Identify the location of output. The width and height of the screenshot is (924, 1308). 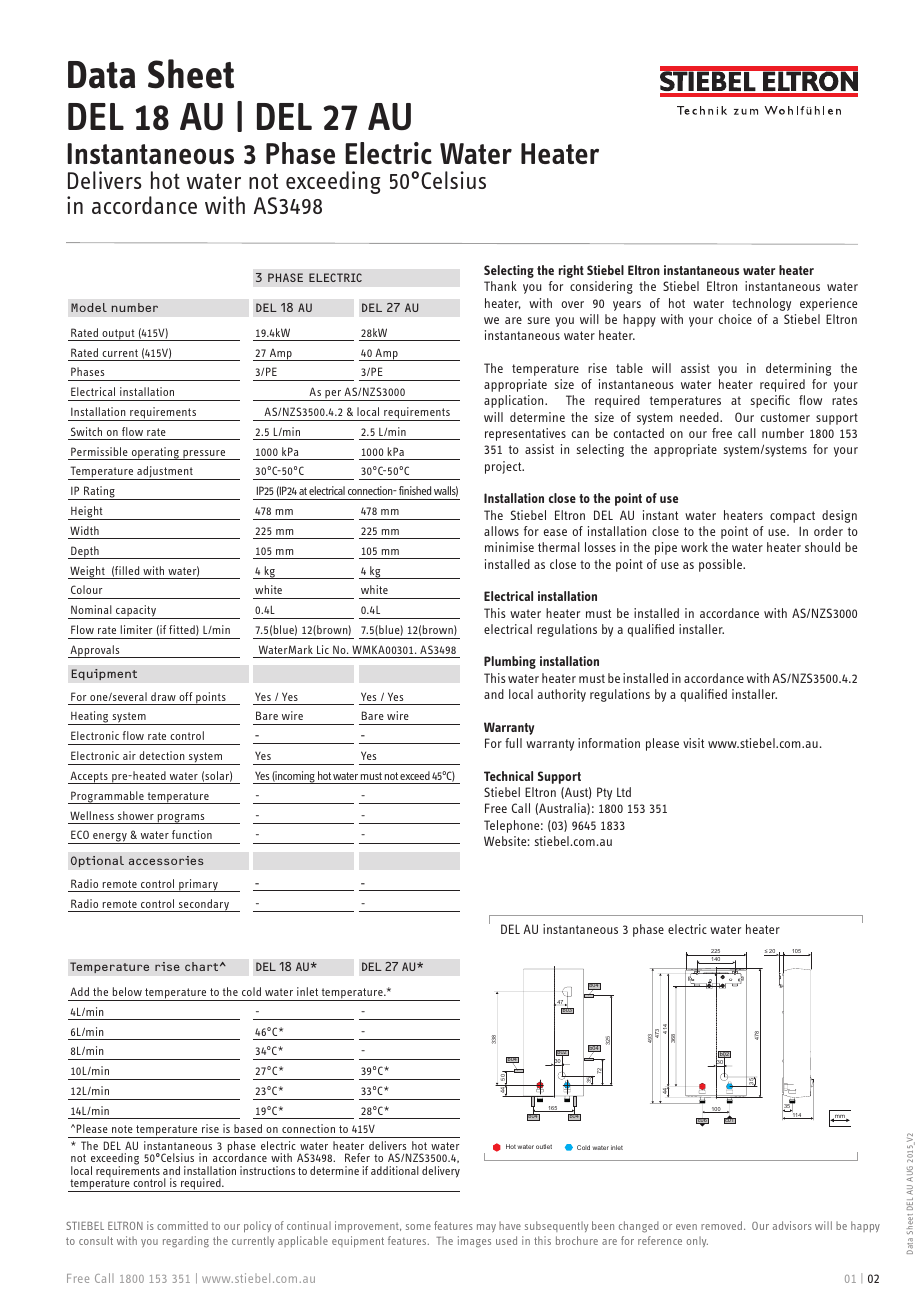
(118, 335).
